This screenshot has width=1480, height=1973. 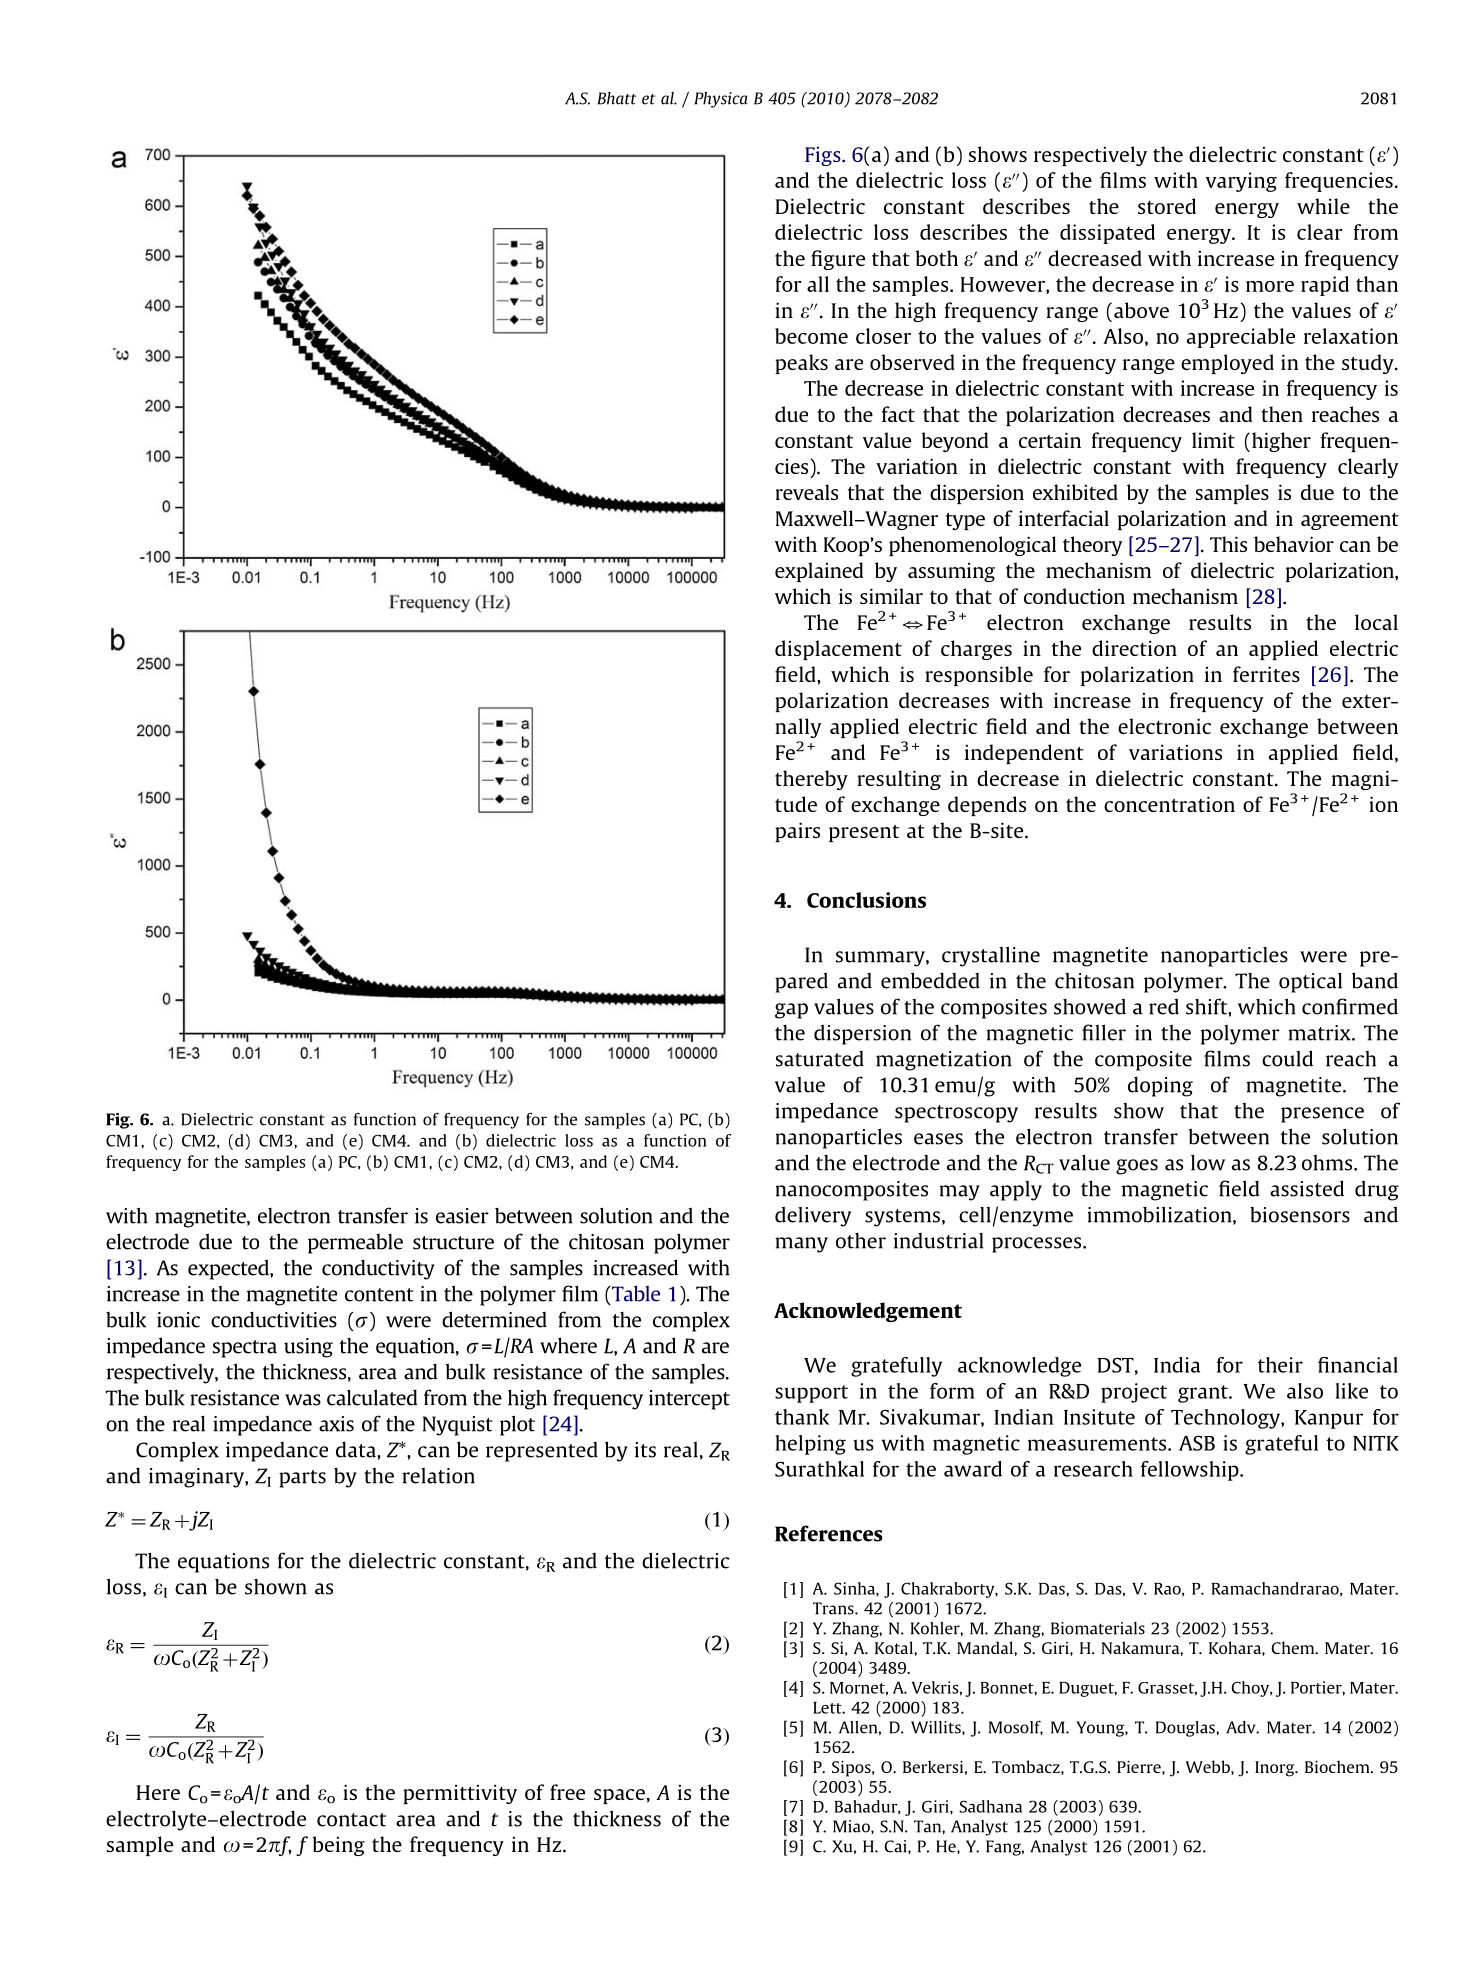 What do you see at coordinates (616, 98) in the screenshot?
I see `Bhatt` at bounding box center [616, 98].
